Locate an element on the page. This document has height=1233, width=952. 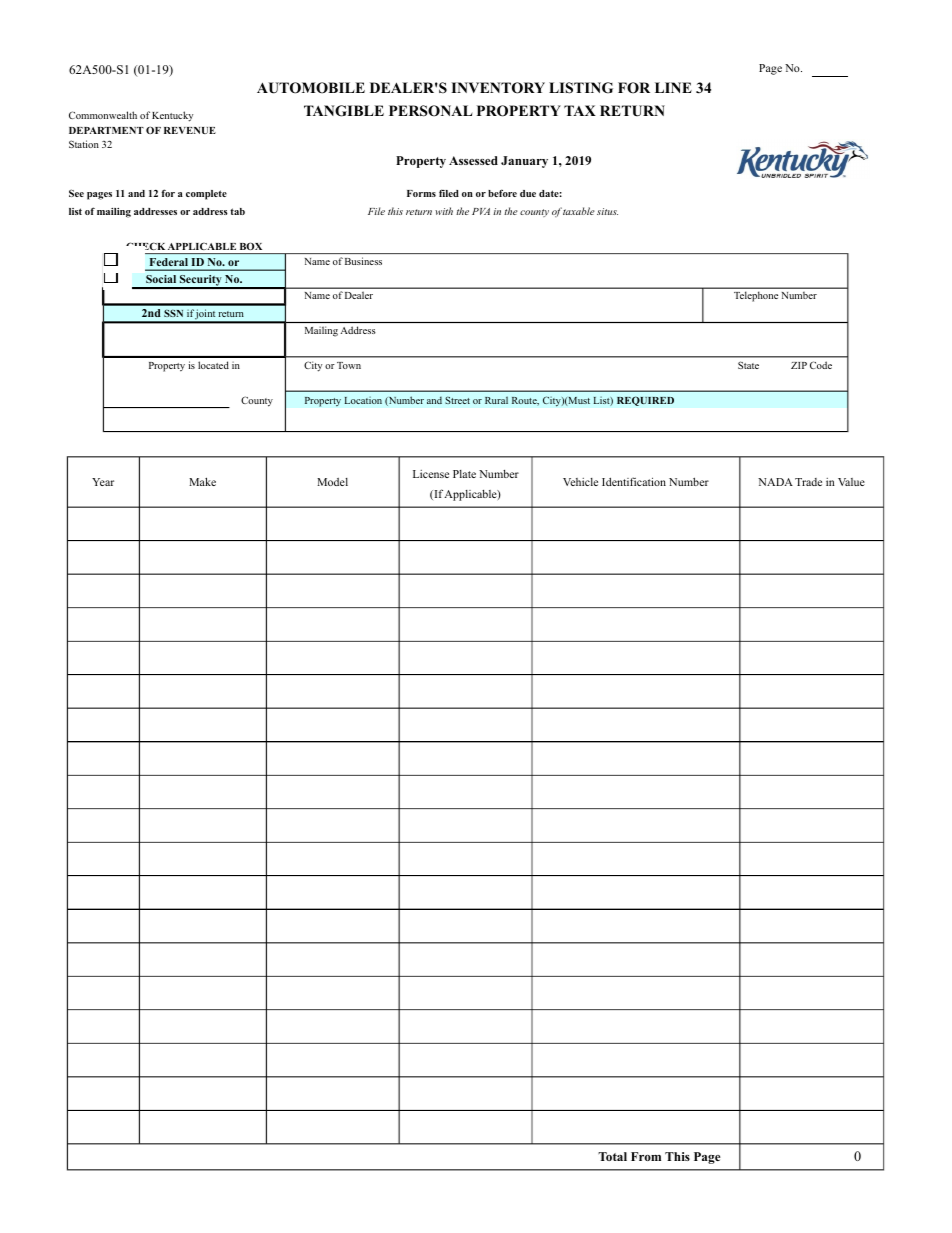
Plate is located at coordinates (464, 474).
